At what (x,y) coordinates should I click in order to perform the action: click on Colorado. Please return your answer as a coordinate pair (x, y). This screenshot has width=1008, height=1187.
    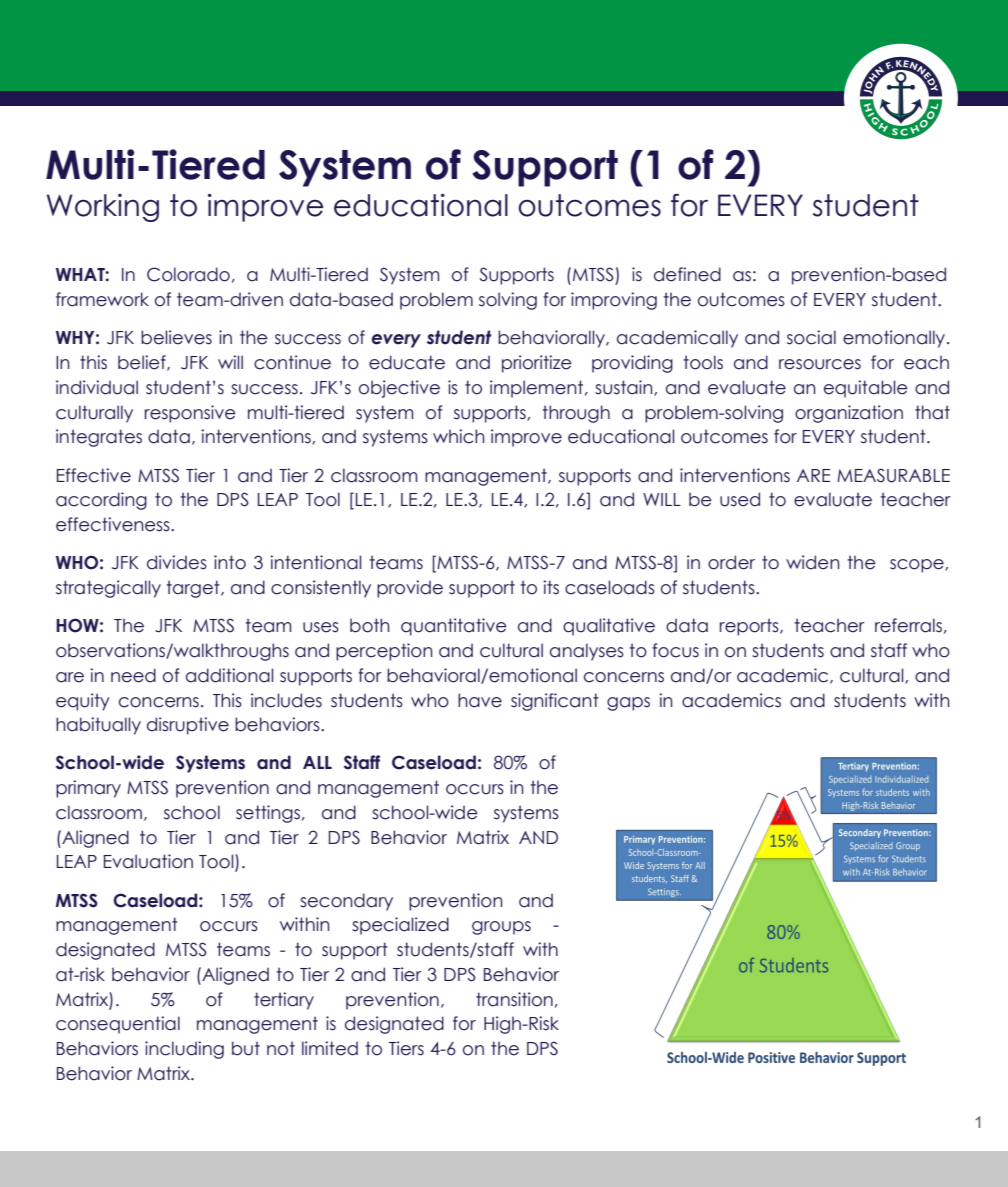
    Looking at the image, I should click on (188, 274).
